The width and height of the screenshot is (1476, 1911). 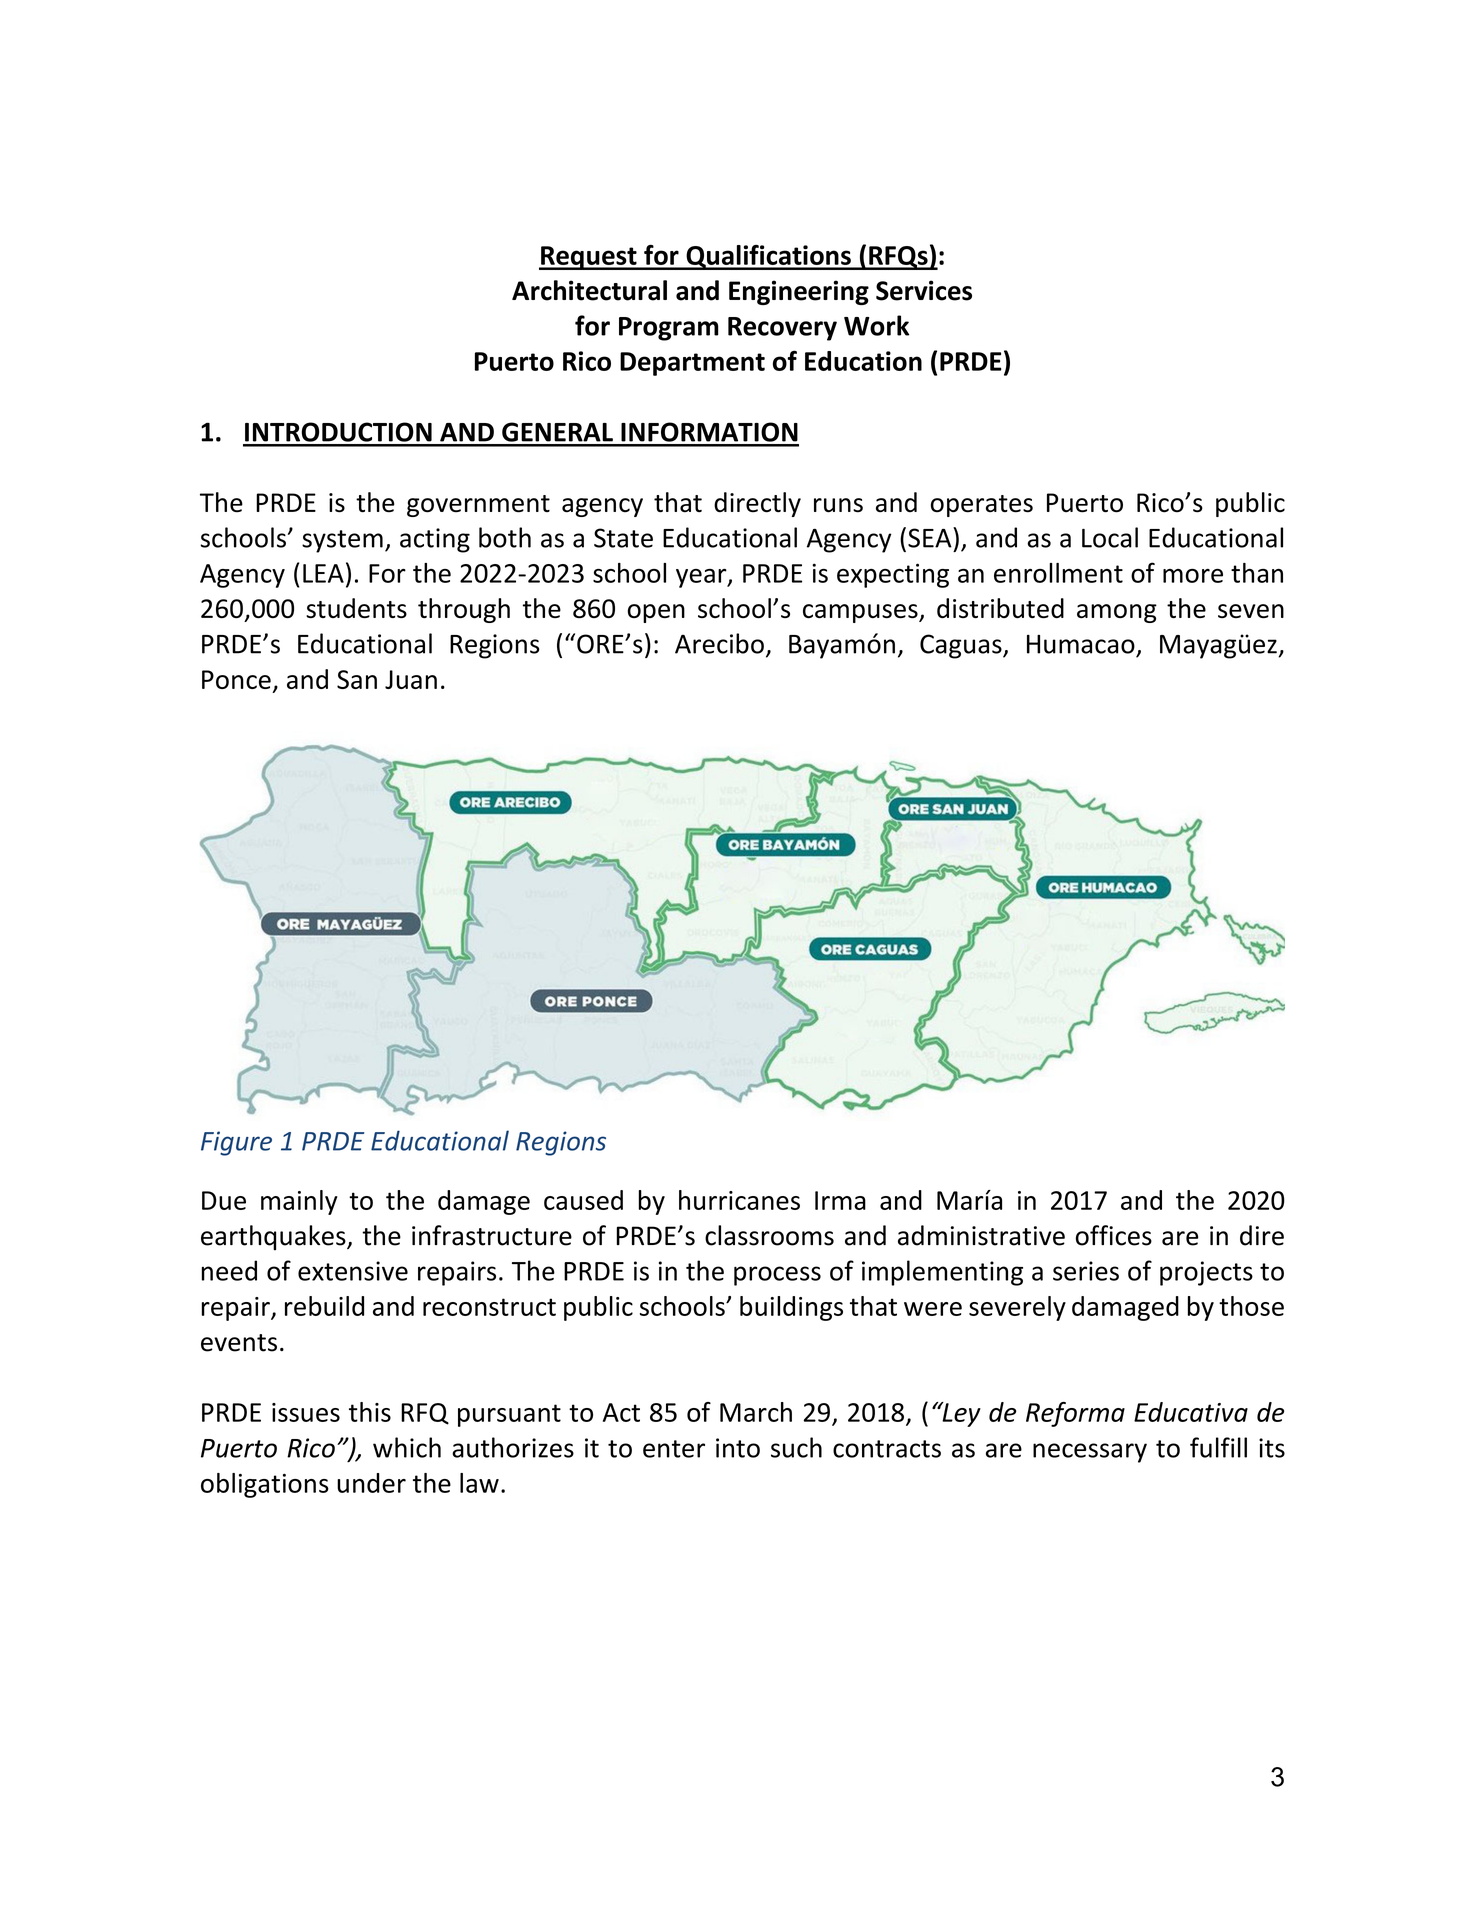 What do you see at coordinates (236, 1143) in the screenshot?
I see `Figure` at bounding box center [236, 1143].
